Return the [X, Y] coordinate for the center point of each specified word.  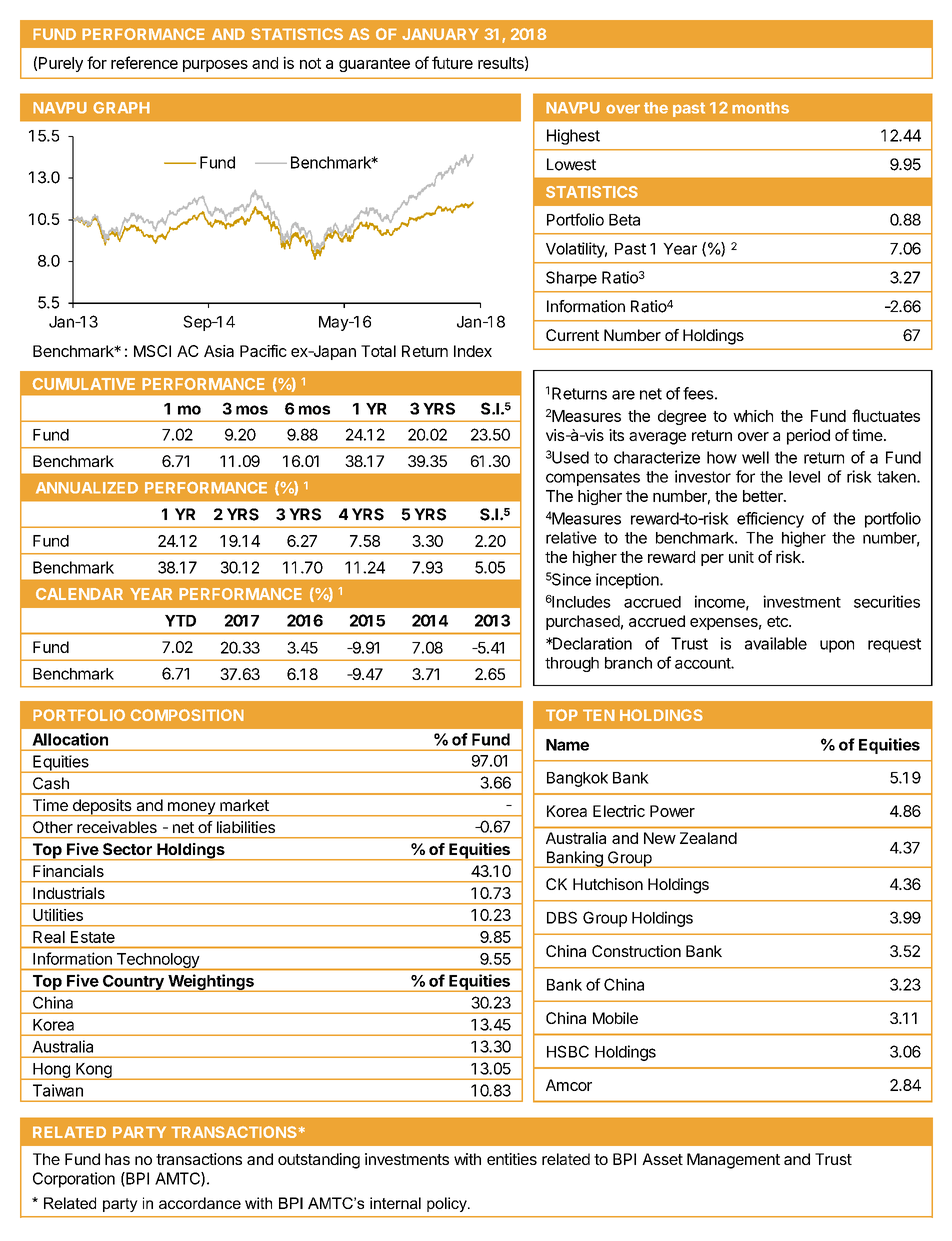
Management [733, 1161]
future [452, 62]
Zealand [708, 838]
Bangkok [577, 779]
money [191, 809]
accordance [200, 1203]
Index [473, 351]
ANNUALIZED [87, 488]
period [808, 437]
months [760, 108]
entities [512, 1159]
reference [144, 62]
